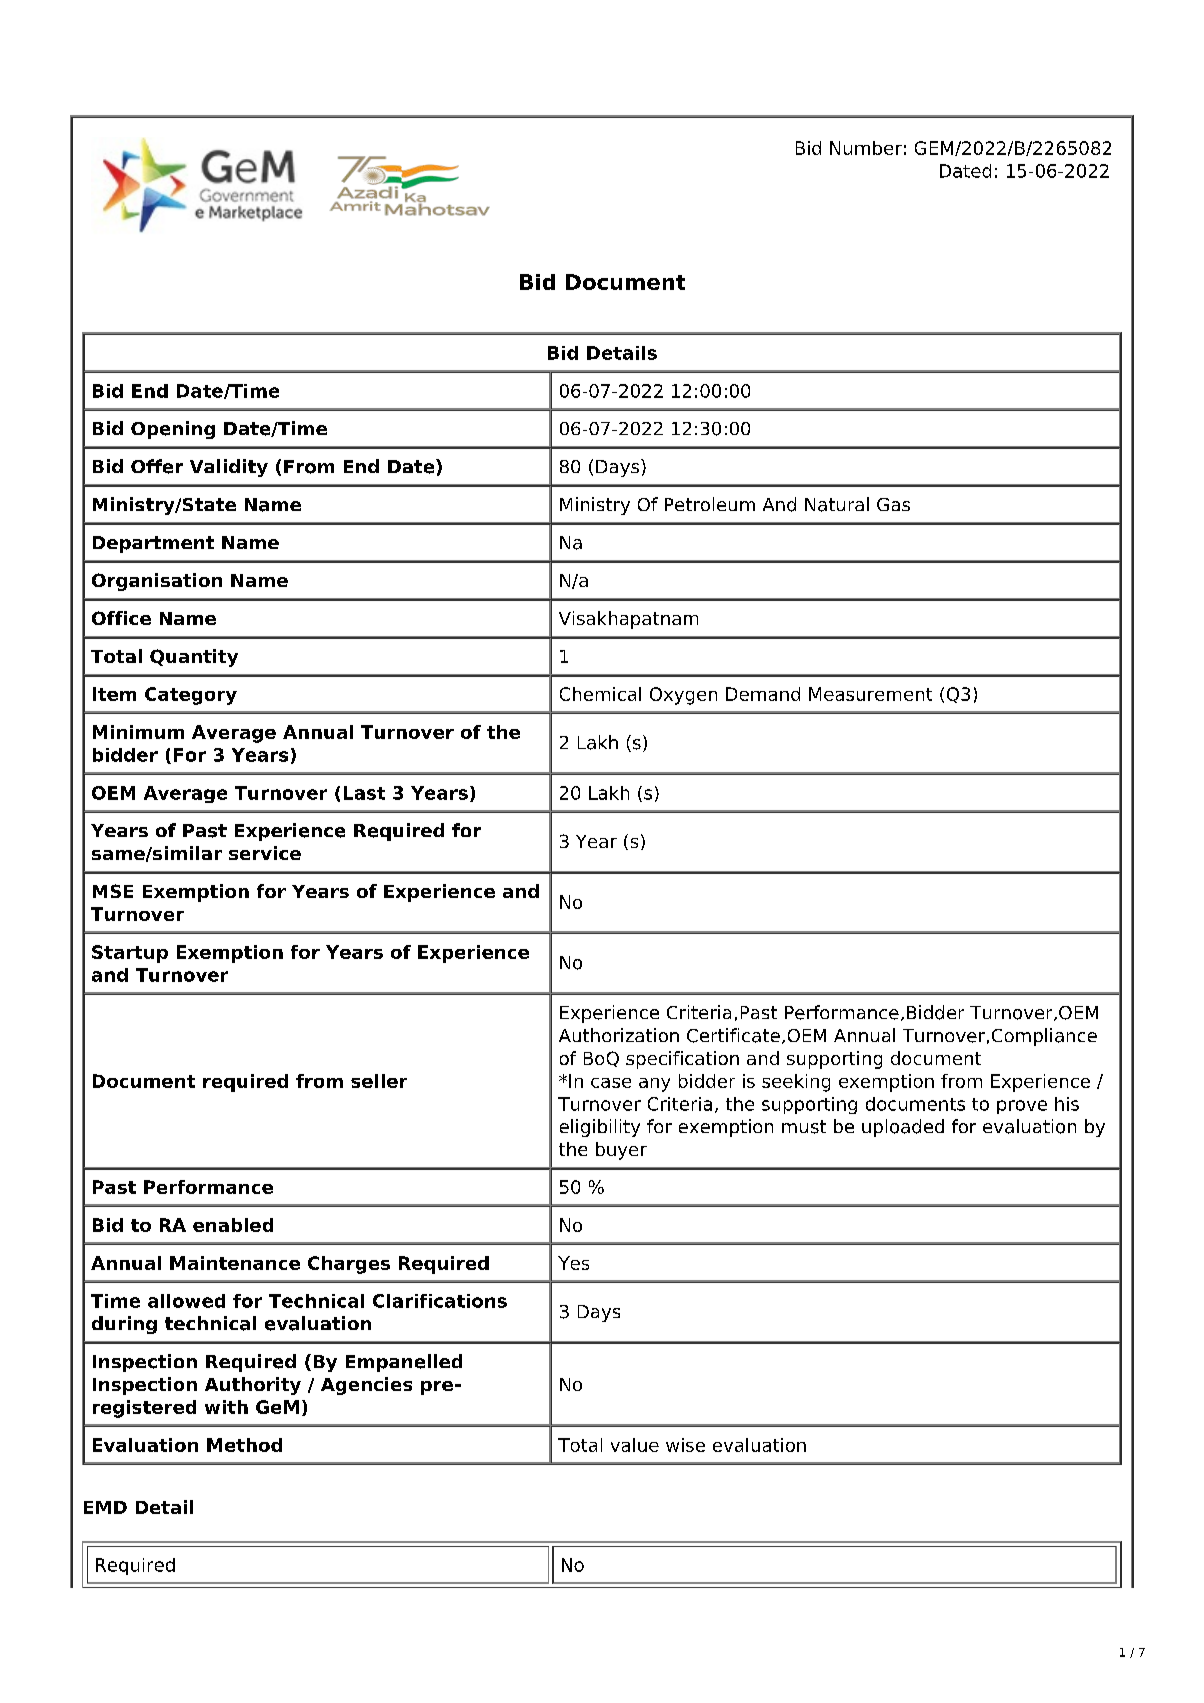 Image resolution: width=1204 pixels, height=1703 pixels. What do you see at coordinates (893, 504) in the document?
I see `Gas` at bounding box center [893, 504].
